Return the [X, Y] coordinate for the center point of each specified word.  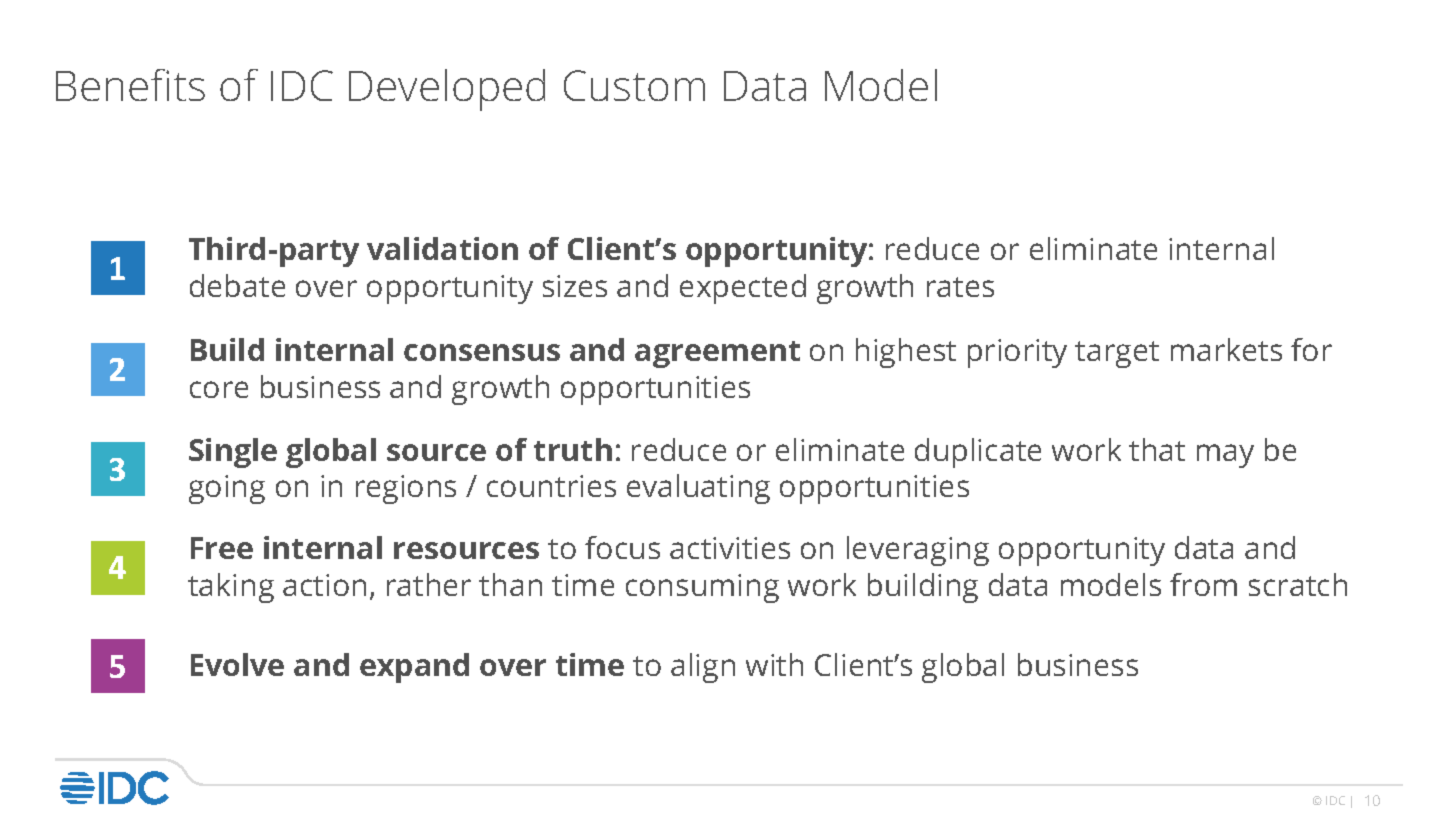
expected [743, 289]
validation [442, 248]
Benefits [130, 85]
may [1225, 456]
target [1117, 354]
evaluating [698, 489]
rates [960, 287]
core [219, 389]
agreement [717, 354]
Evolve [237, 664]
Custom [634, 85]
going [227, 489]
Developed [447, 90]
